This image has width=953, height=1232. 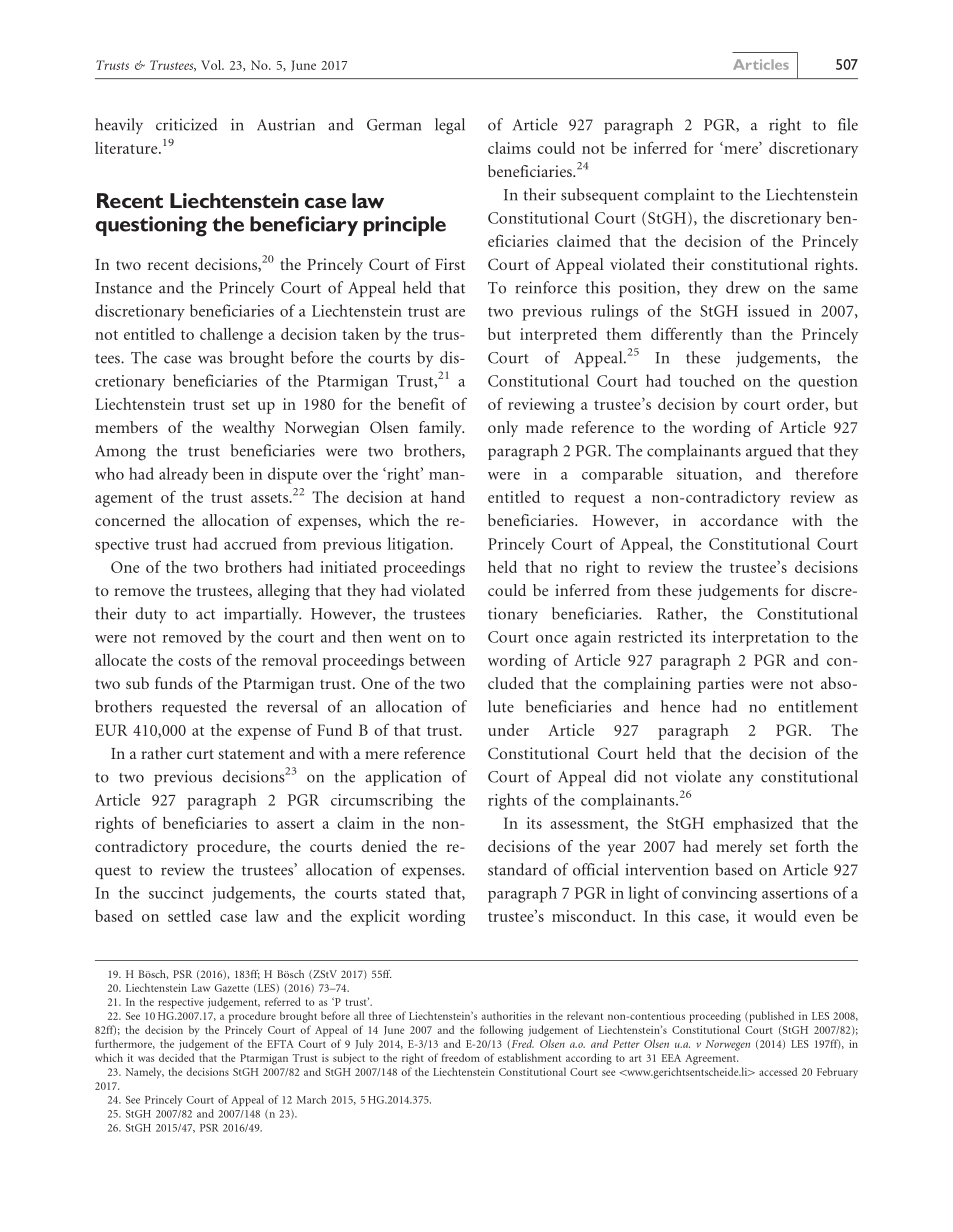 I want to click on freedom, so click(x=461, y=1057).
